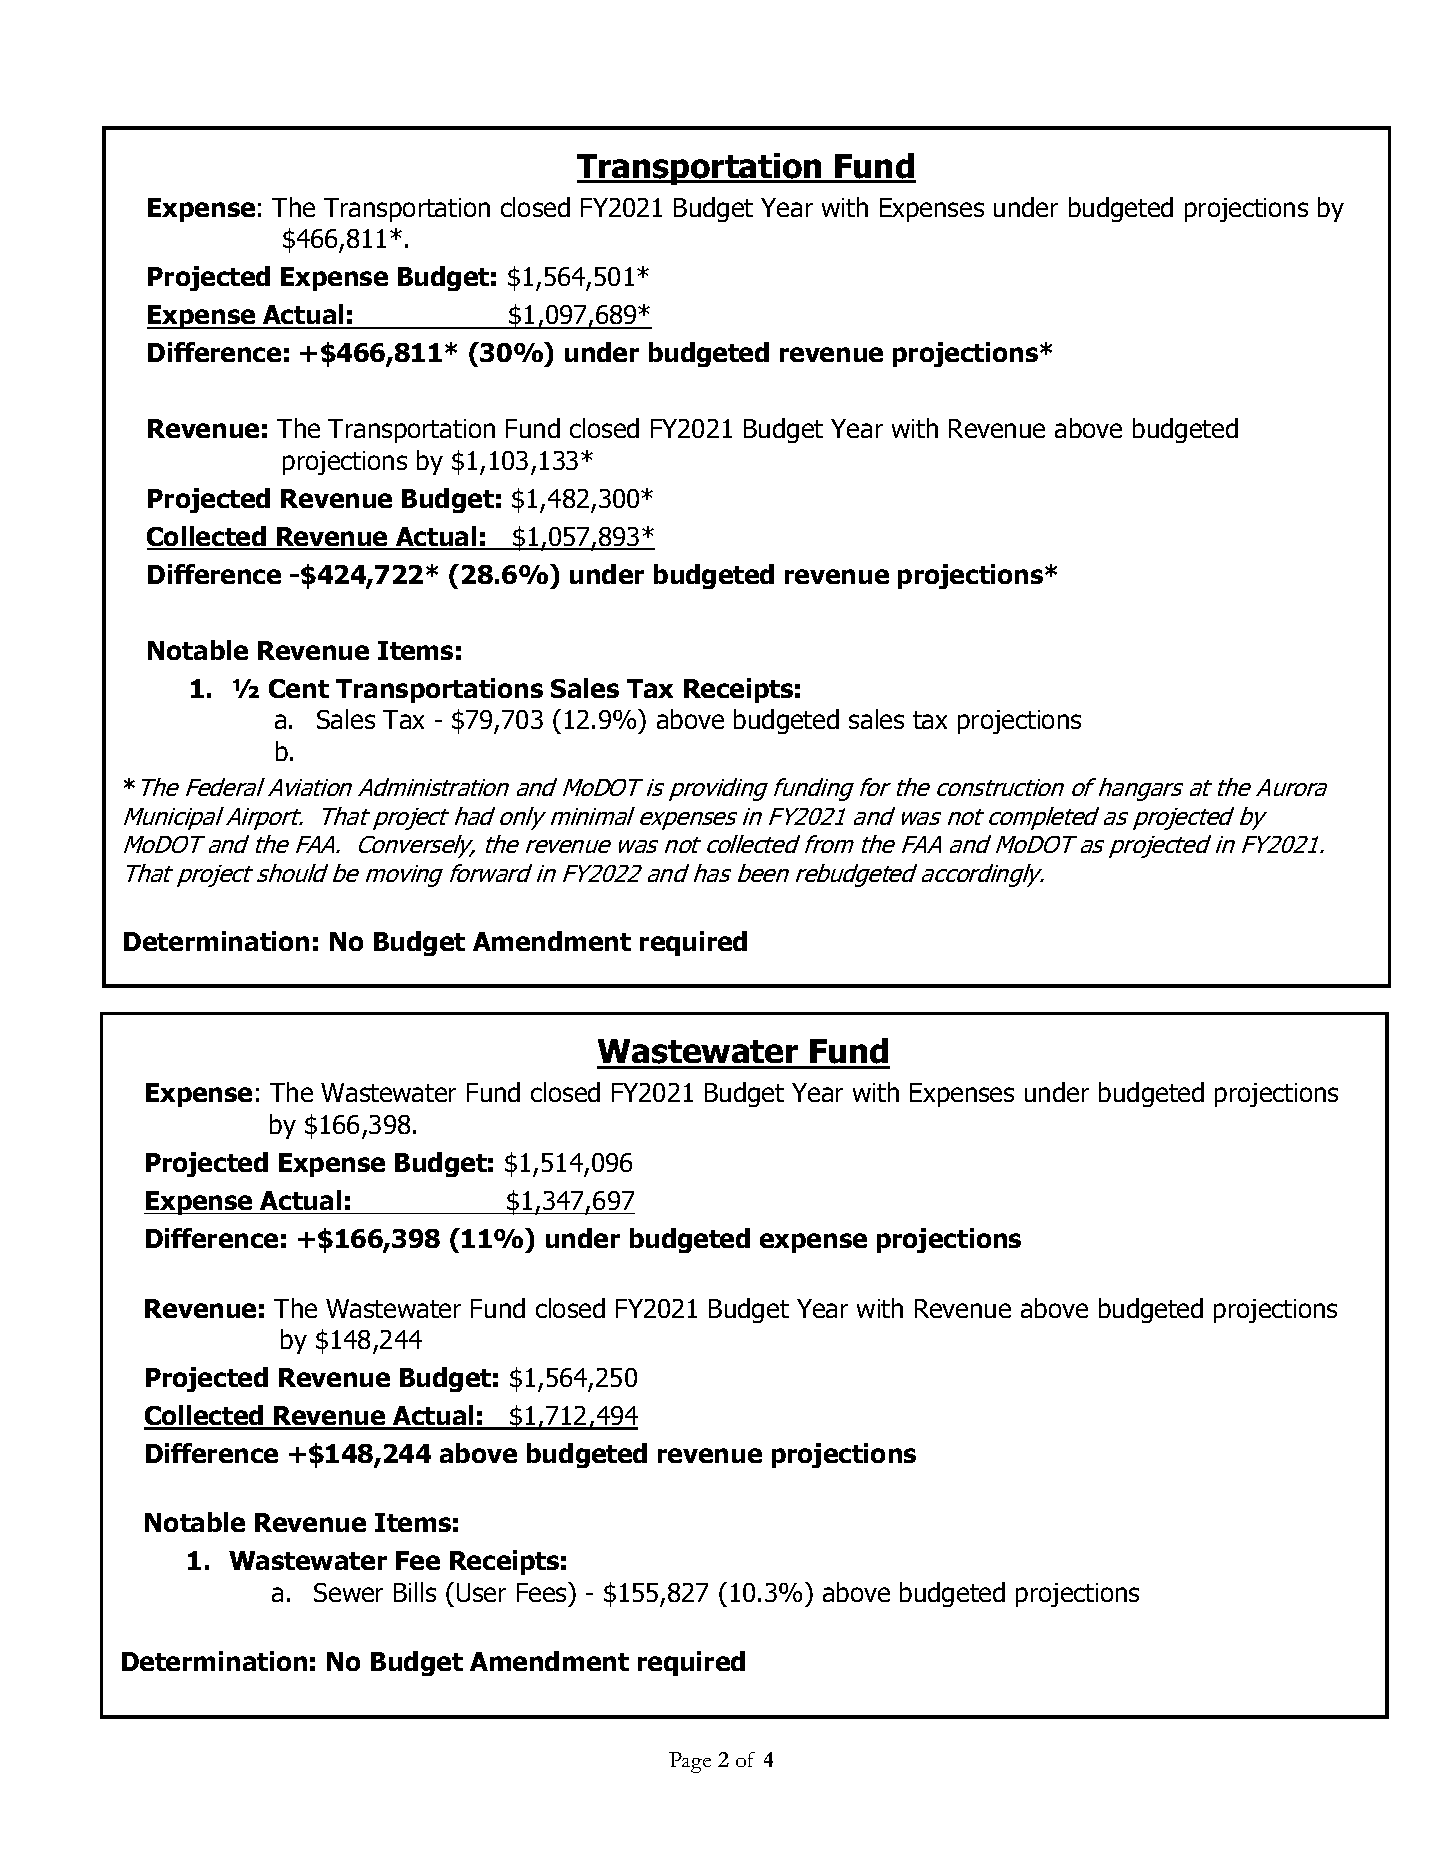  Describe the element at coordinates (481, 1592) in the image. I see `User` at that location.
